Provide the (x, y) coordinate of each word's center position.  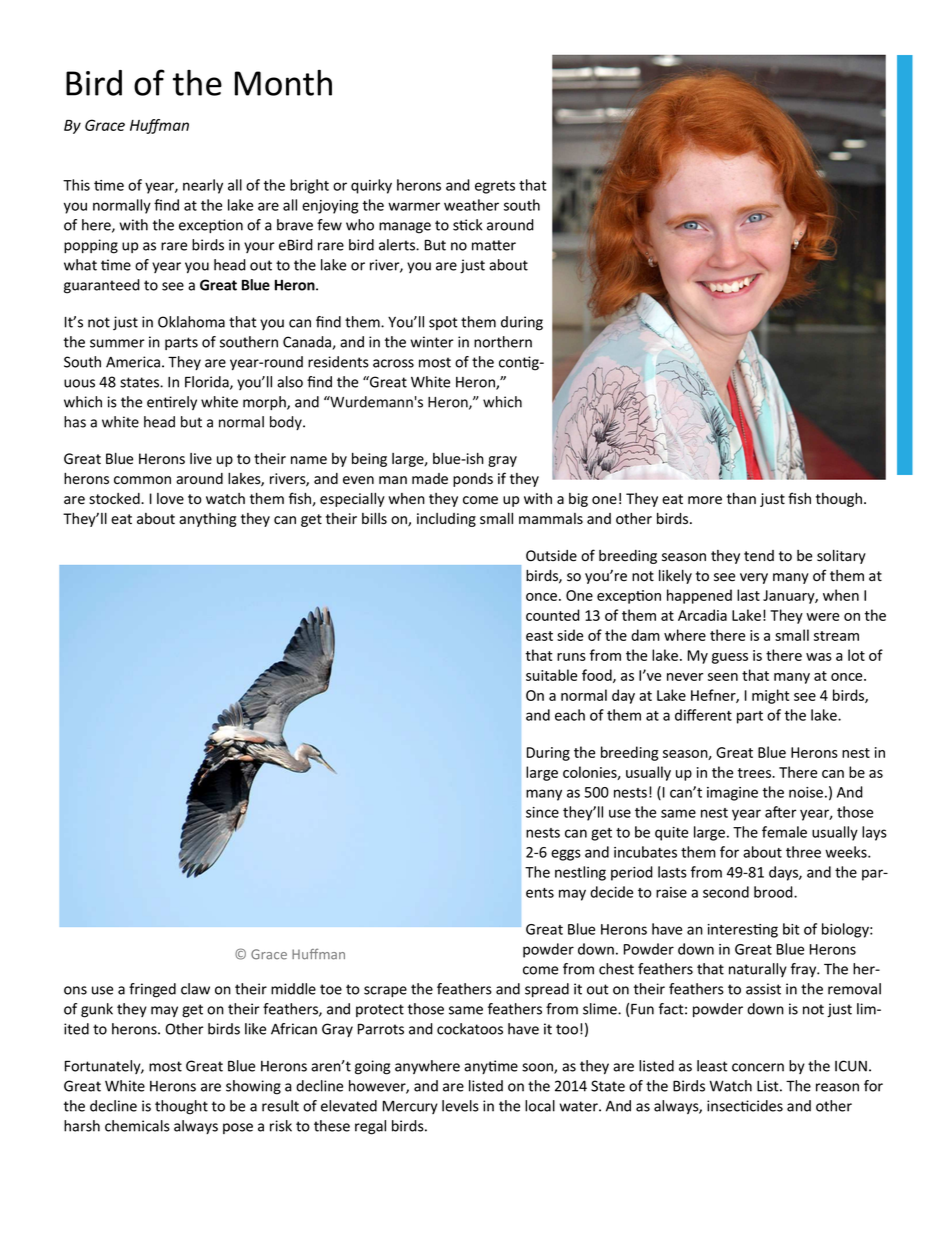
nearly (203, 186)
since (542, 812)
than (741, 499)
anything (207, 520)
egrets (495, 187)
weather (471, 205)
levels (460, 1106)
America (133, 362)
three (803, 852)
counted (553, 615)
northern (503, 342)
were (822, 617)
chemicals (137, 1126)
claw (195, 989)
